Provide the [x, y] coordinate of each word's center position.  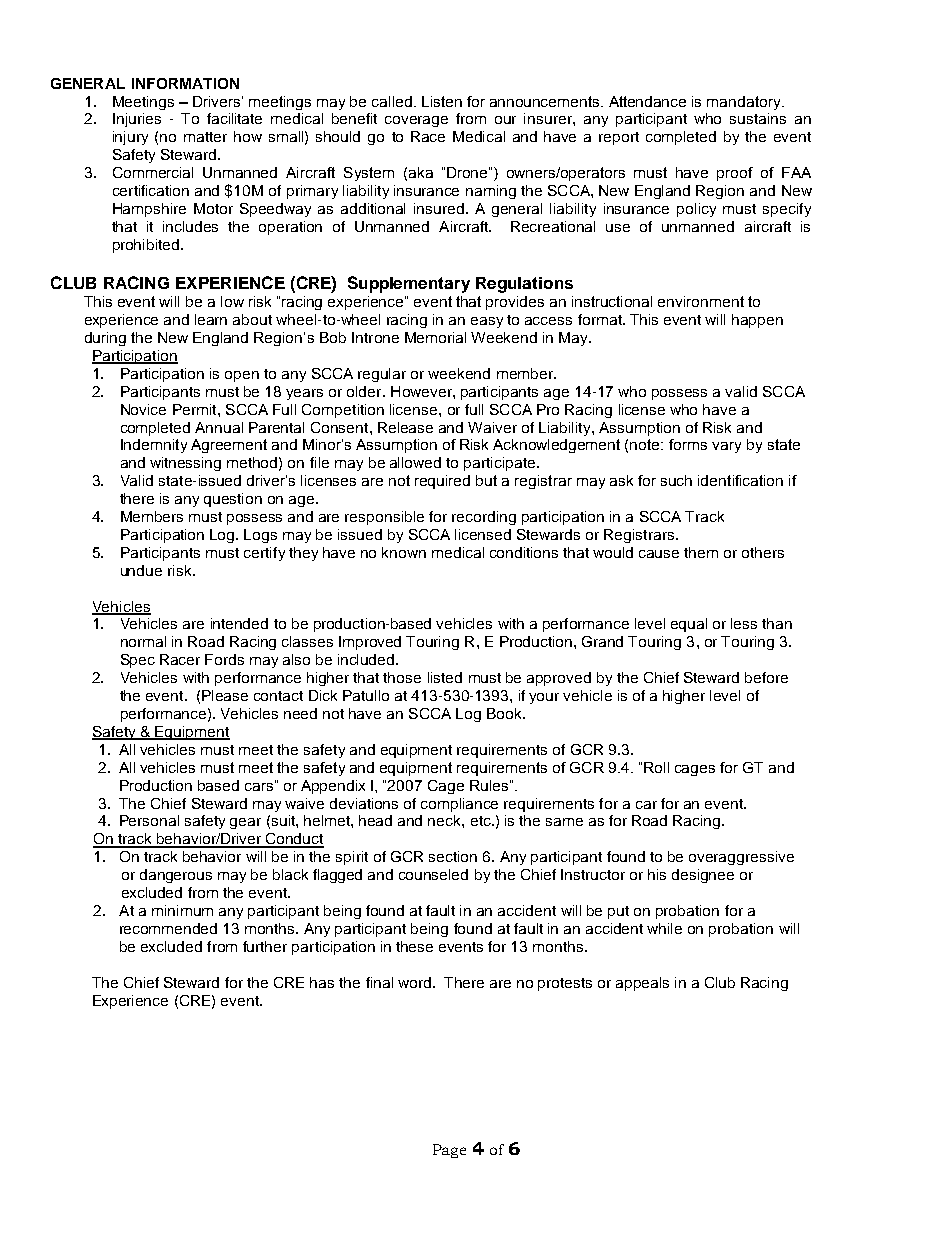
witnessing [185, 464]
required [442, 482]
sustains [758, 118]
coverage [416, 121]
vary [726, 447]
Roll [656, 767]
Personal [149, 820]
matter [205, 137]
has [322, 982]
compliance [459, 805]
